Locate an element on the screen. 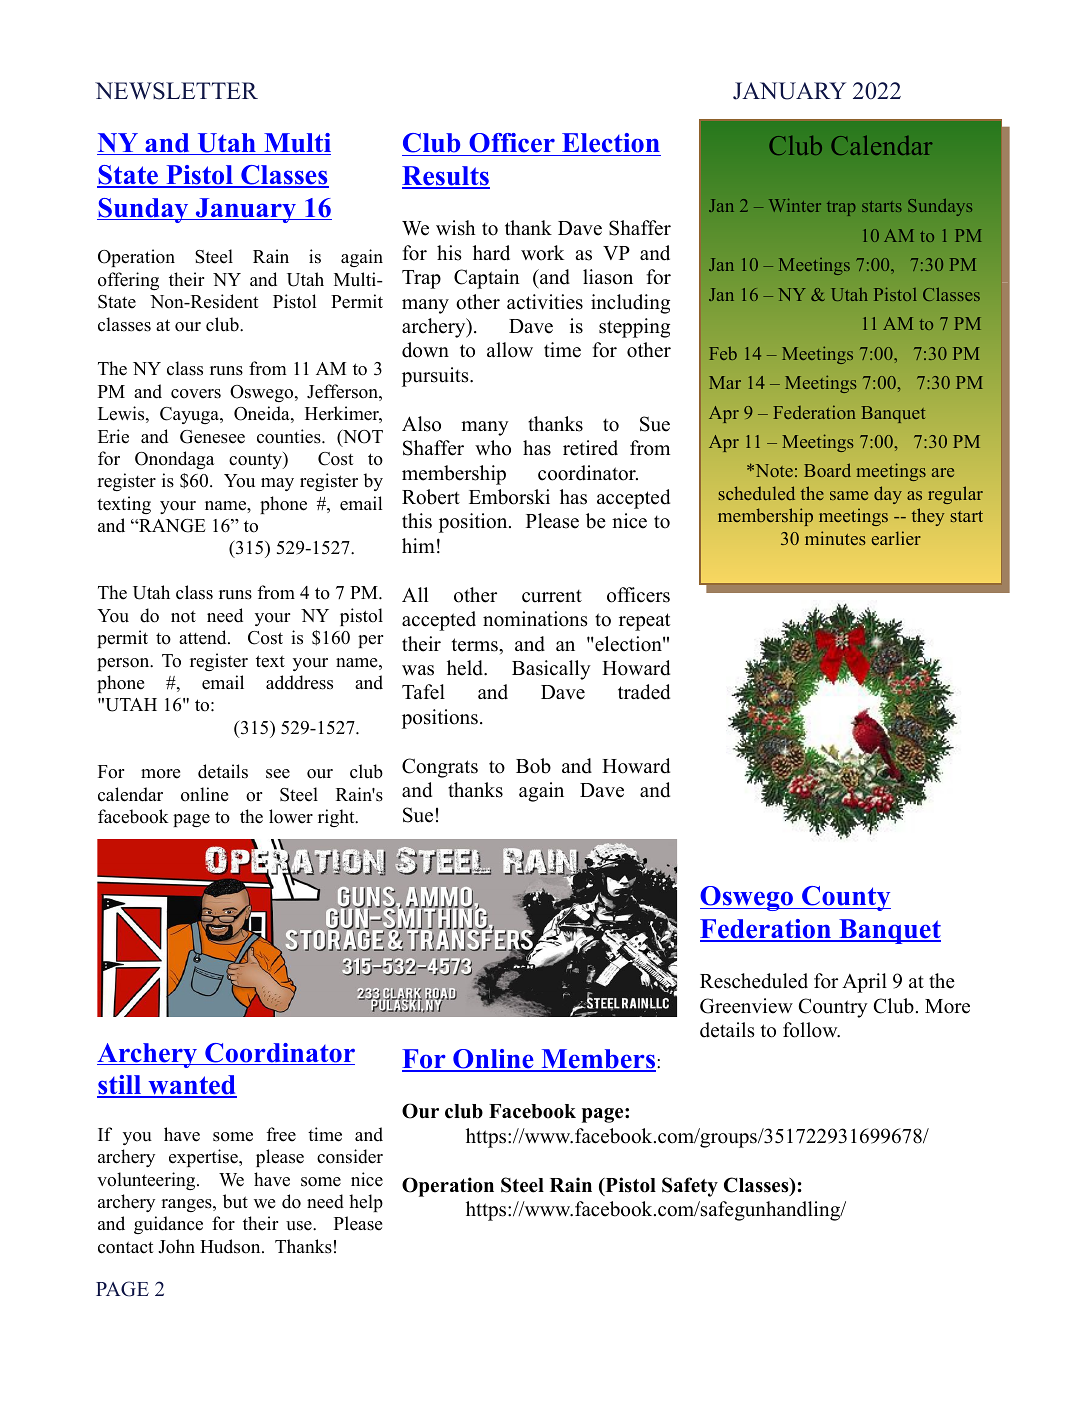 This screenshot has width=1083, height=1402. but is located at coordinates (235, 1201).
